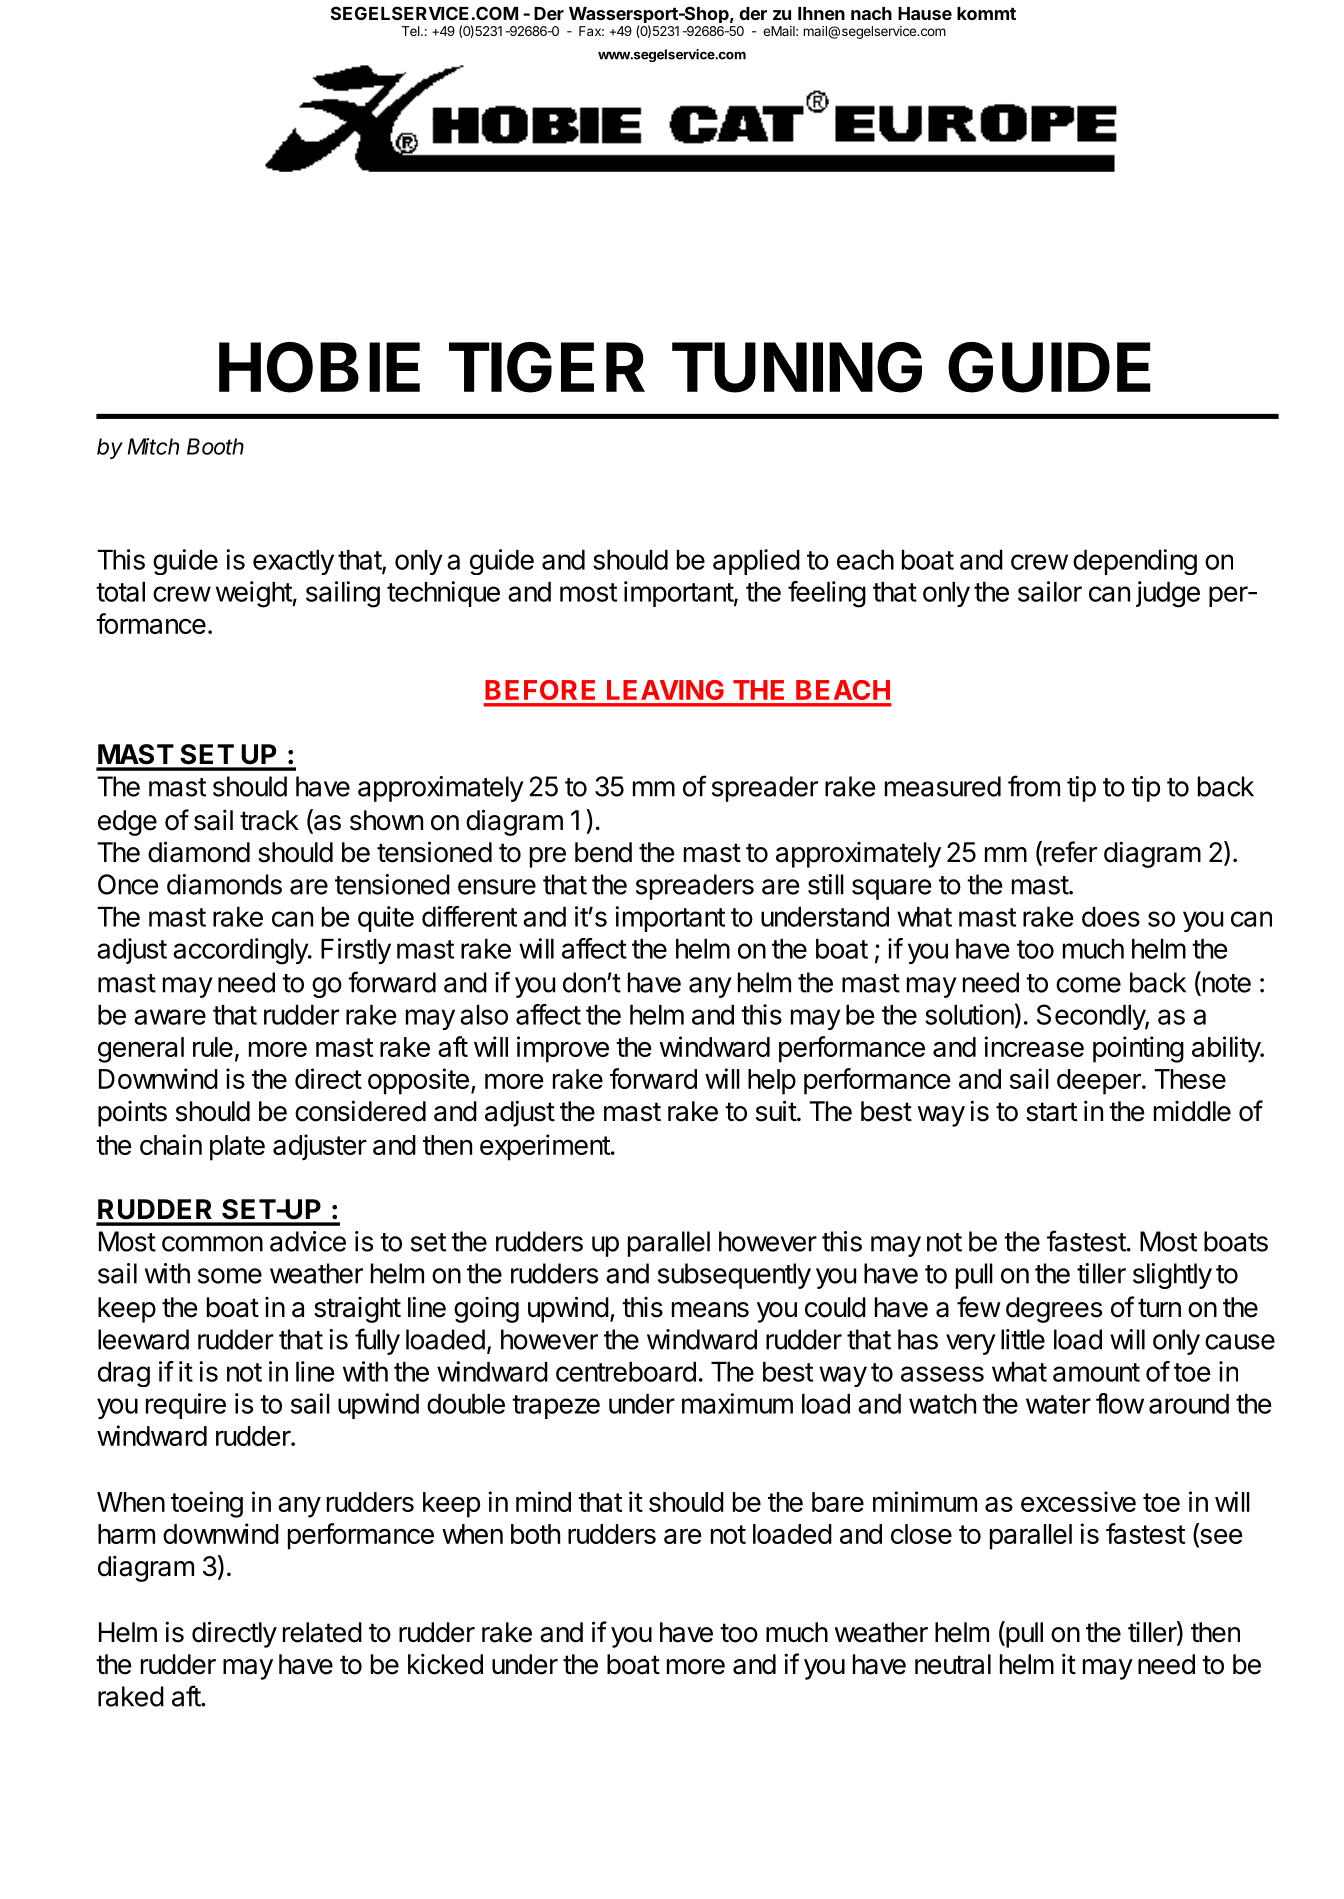 Image resolution: width=1344 pixels, height=1899 pixels. What do you see at coordinates (241, 951) in the image?
I see `accordingly` at bounding box center [241, 951].
